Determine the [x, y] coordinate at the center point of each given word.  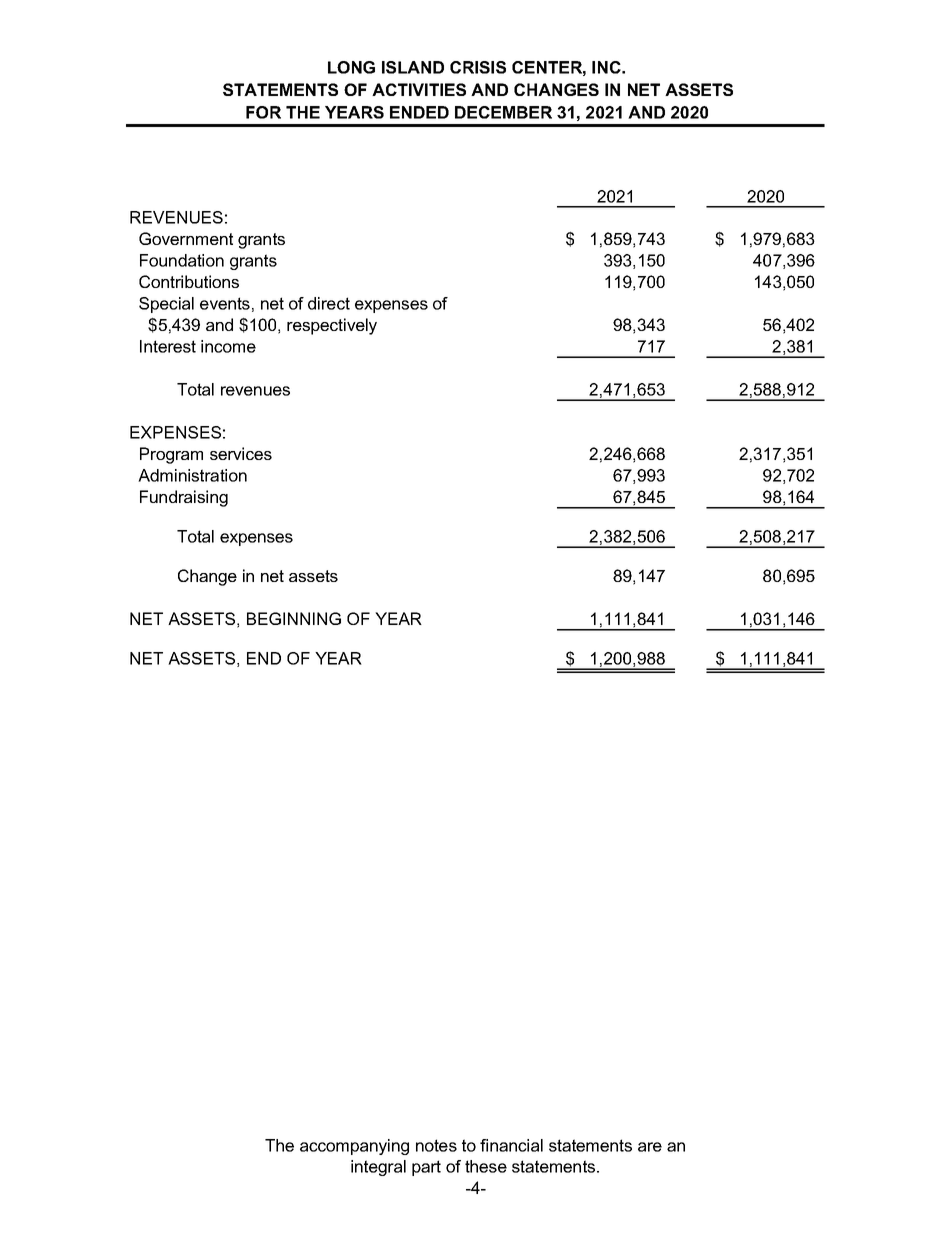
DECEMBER [503, 112]
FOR [263, 112]
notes [436, 1145]
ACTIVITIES [419, 89]
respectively [332, 326]
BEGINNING [294, 618]
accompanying [354, 1147]
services [241, 453]
